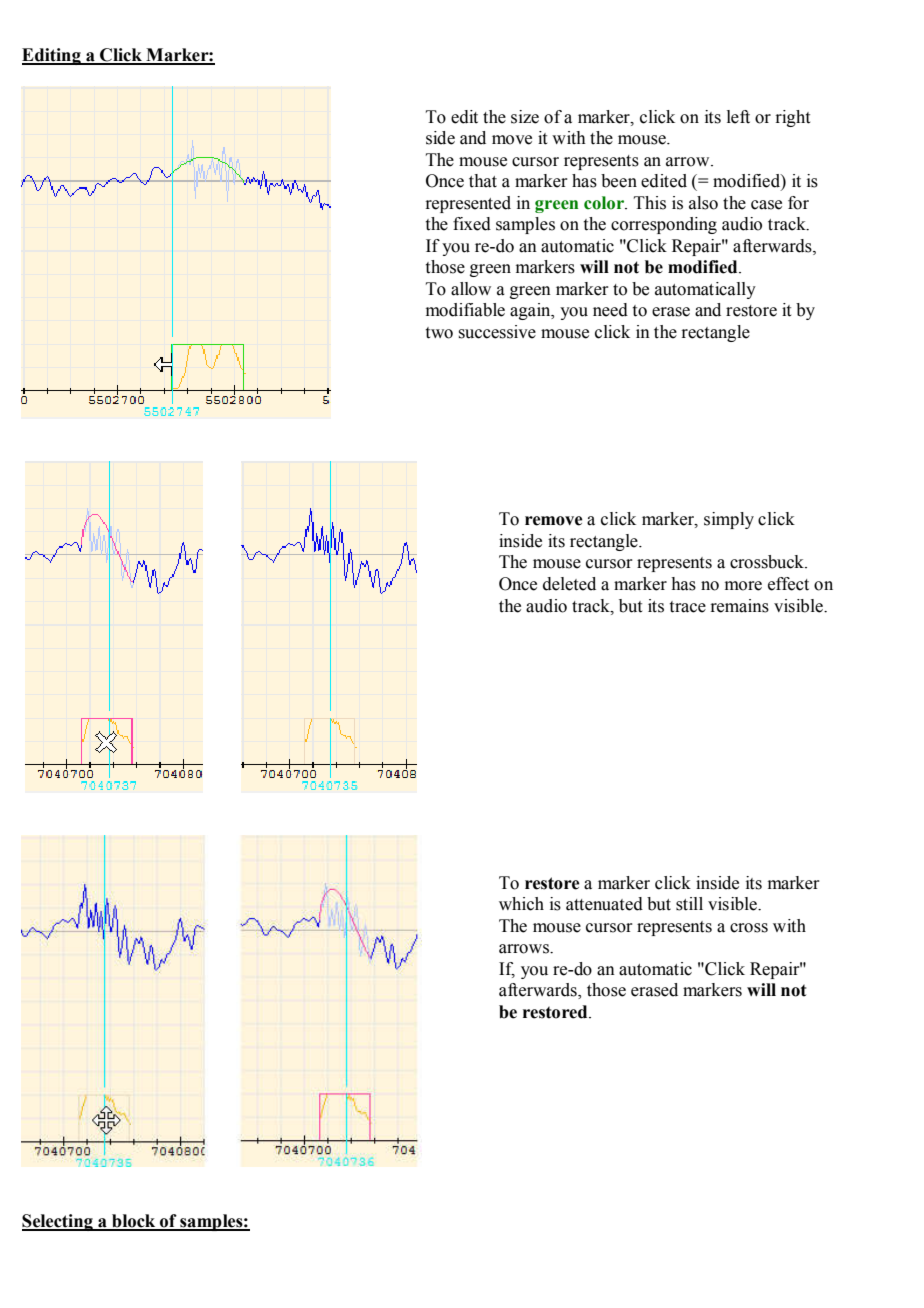  Describe the element at coordinates (483, 181) in the screenshot. I see `that` at that location.
